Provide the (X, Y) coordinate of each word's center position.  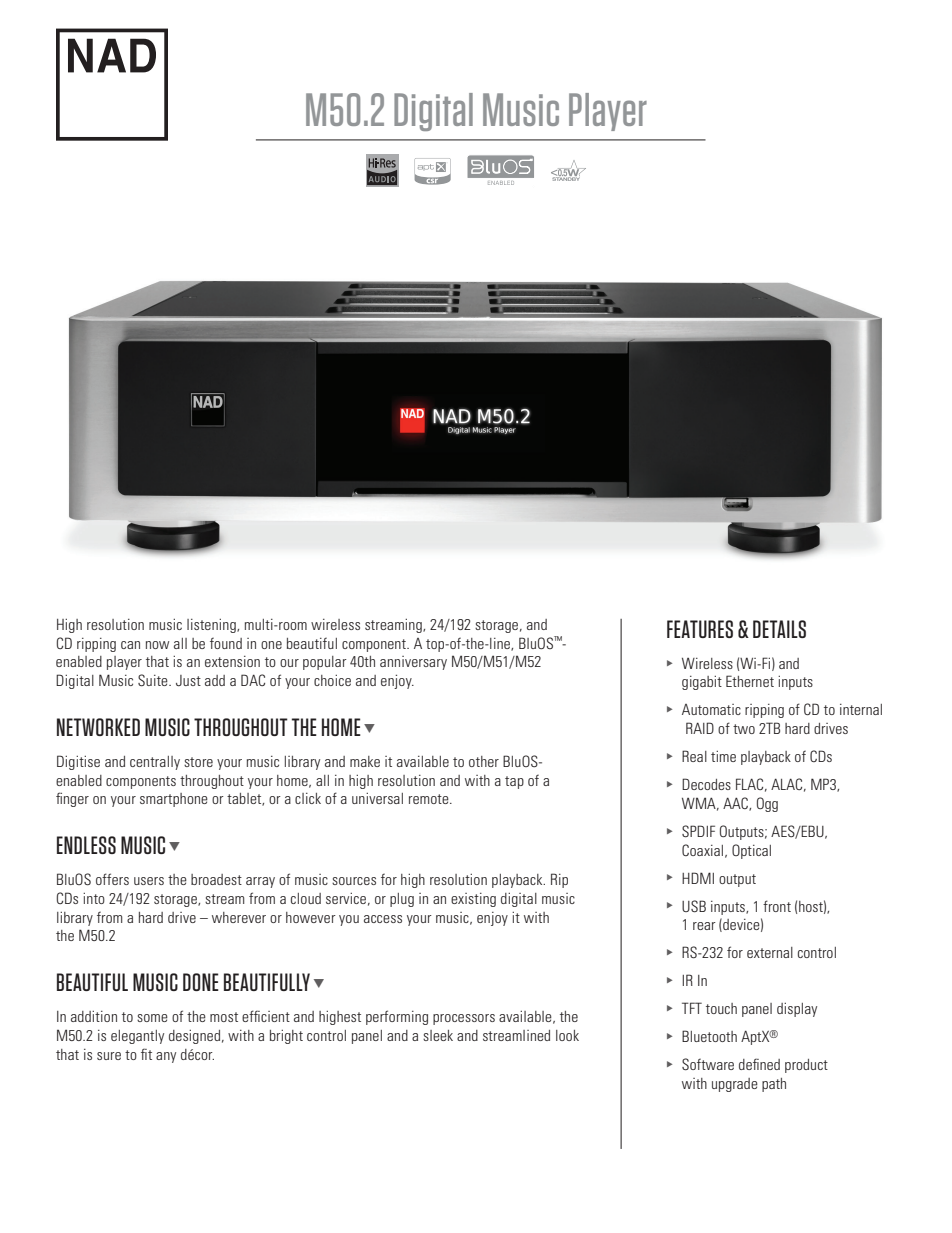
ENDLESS (86, 845)
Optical (751, 851)
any (166, 1057)
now (157, 645)
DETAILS (779, 629)
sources (354, 881)
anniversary (413, 663)
